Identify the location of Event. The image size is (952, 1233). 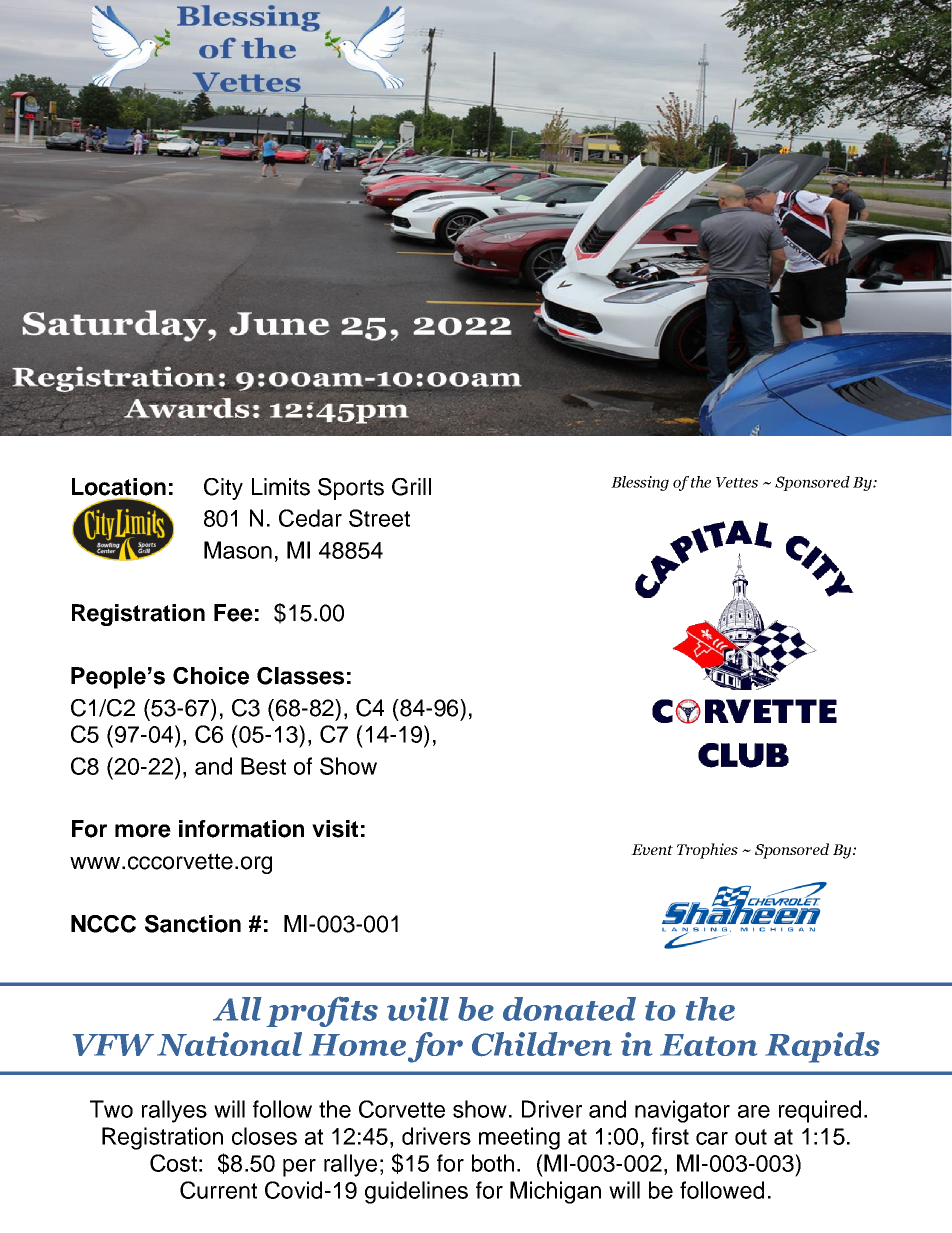
(652, 849).
